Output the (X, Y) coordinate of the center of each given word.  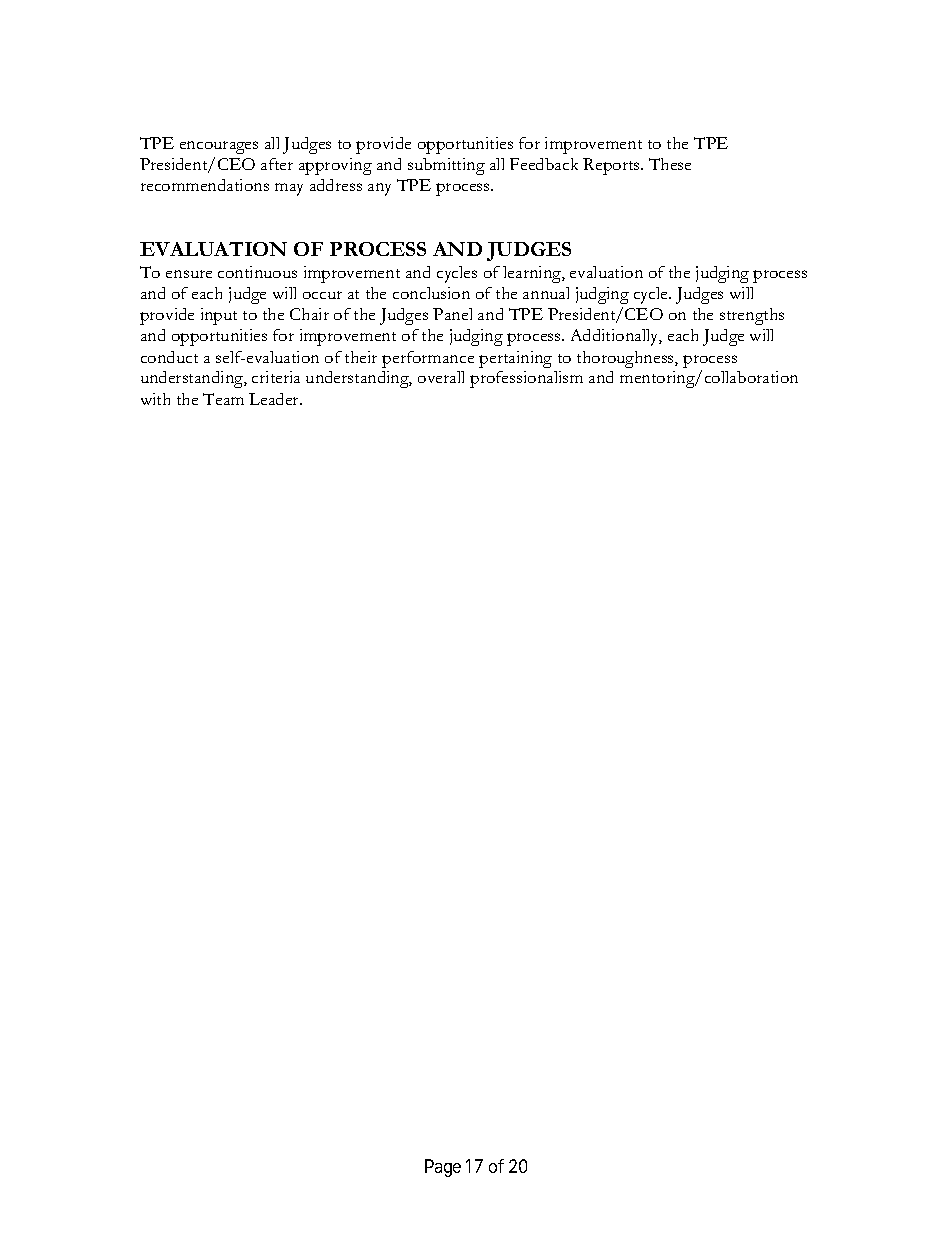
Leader (275, 399)
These (670, 164)
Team (223, 399)
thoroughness (626, 359)
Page (443, 1168)
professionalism (526, 379)
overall (441, 377)
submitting (446, 166)
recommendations (205, 185)
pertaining (515, 359)
